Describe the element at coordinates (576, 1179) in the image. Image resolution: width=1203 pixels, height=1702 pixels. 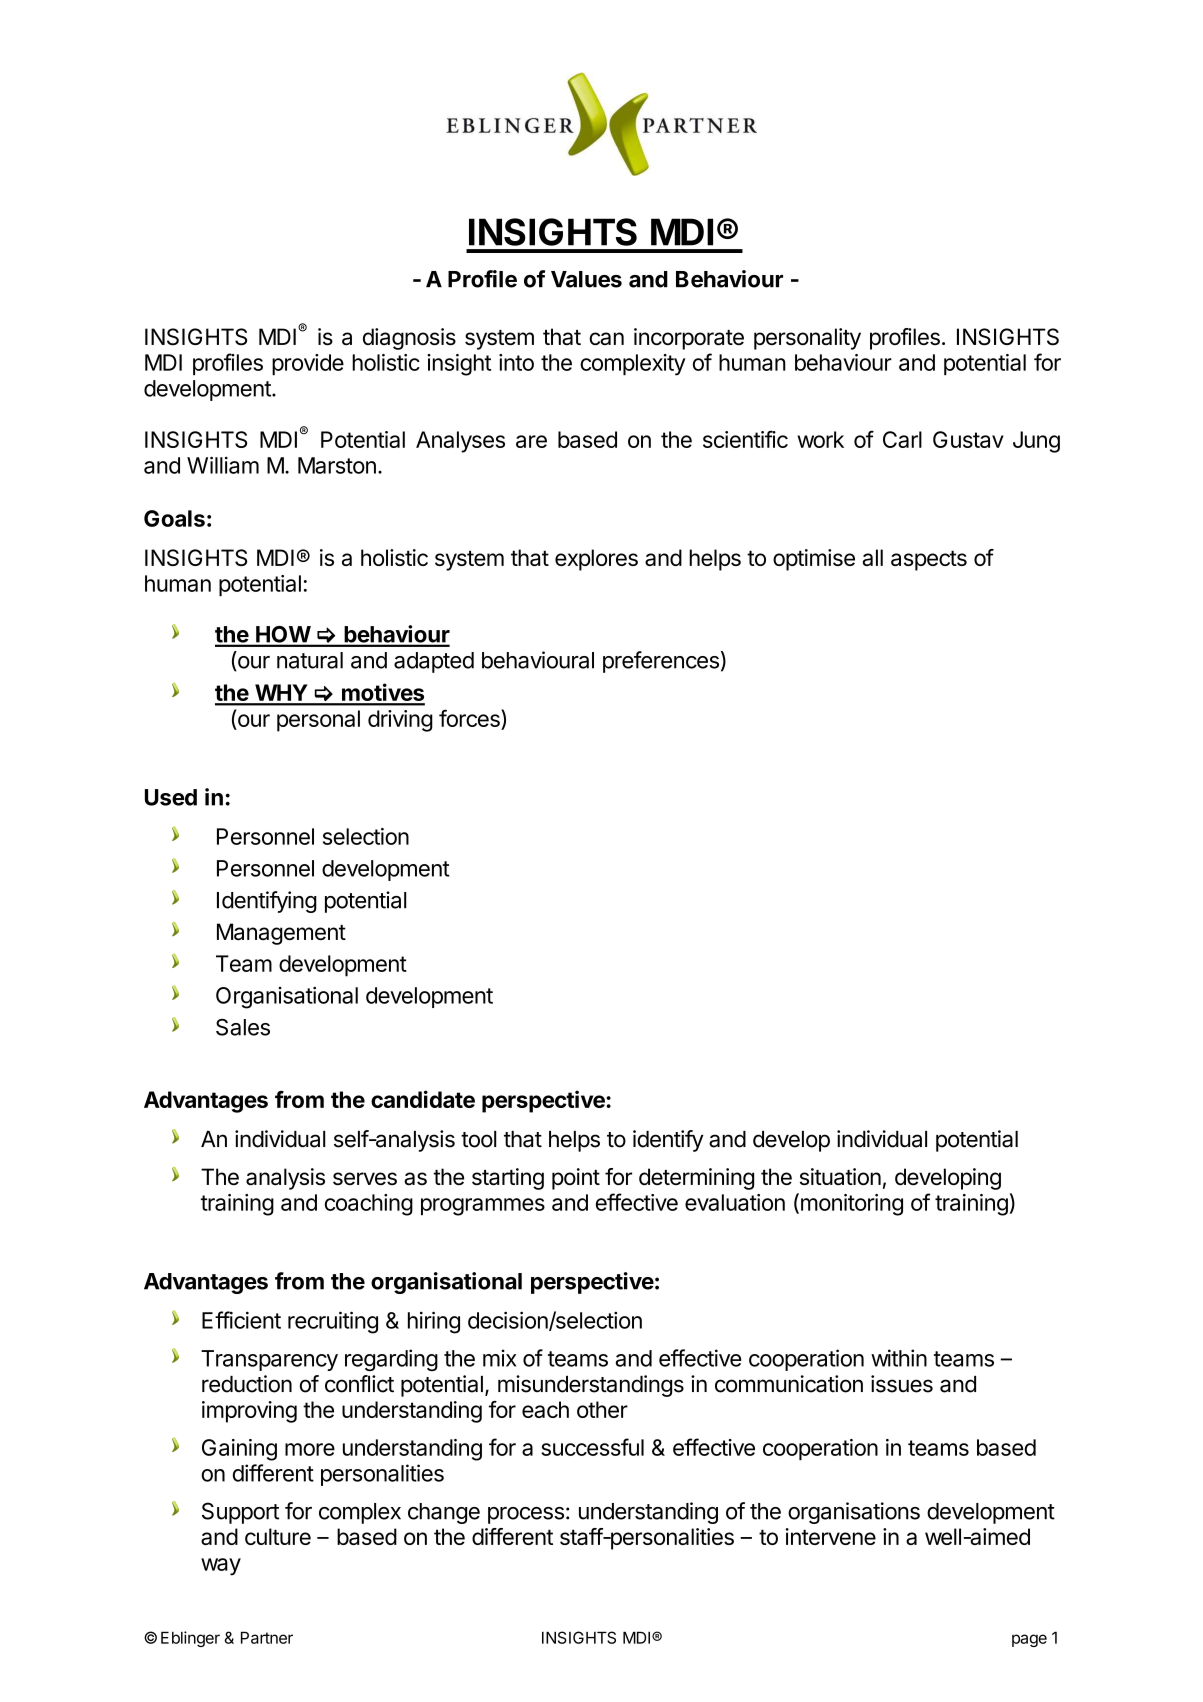
I see `point` at that location.
